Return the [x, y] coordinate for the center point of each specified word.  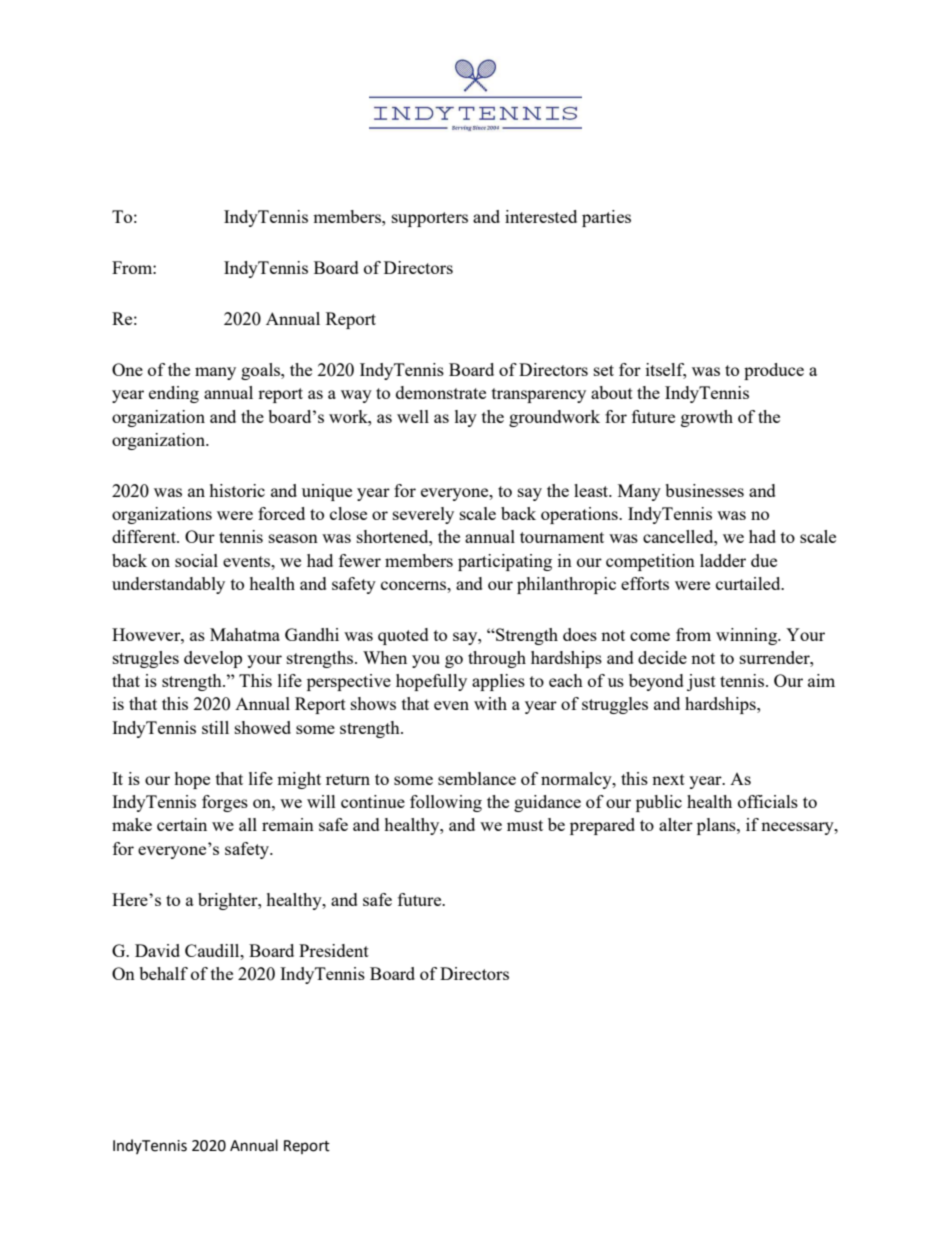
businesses [704, 490]
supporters [430, 219]
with [490, 703]
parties [606, 218]
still [215, 727]
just [701, 682]
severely [423, 515]
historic [237, 490]
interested [541, 216]
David [157, 950]
